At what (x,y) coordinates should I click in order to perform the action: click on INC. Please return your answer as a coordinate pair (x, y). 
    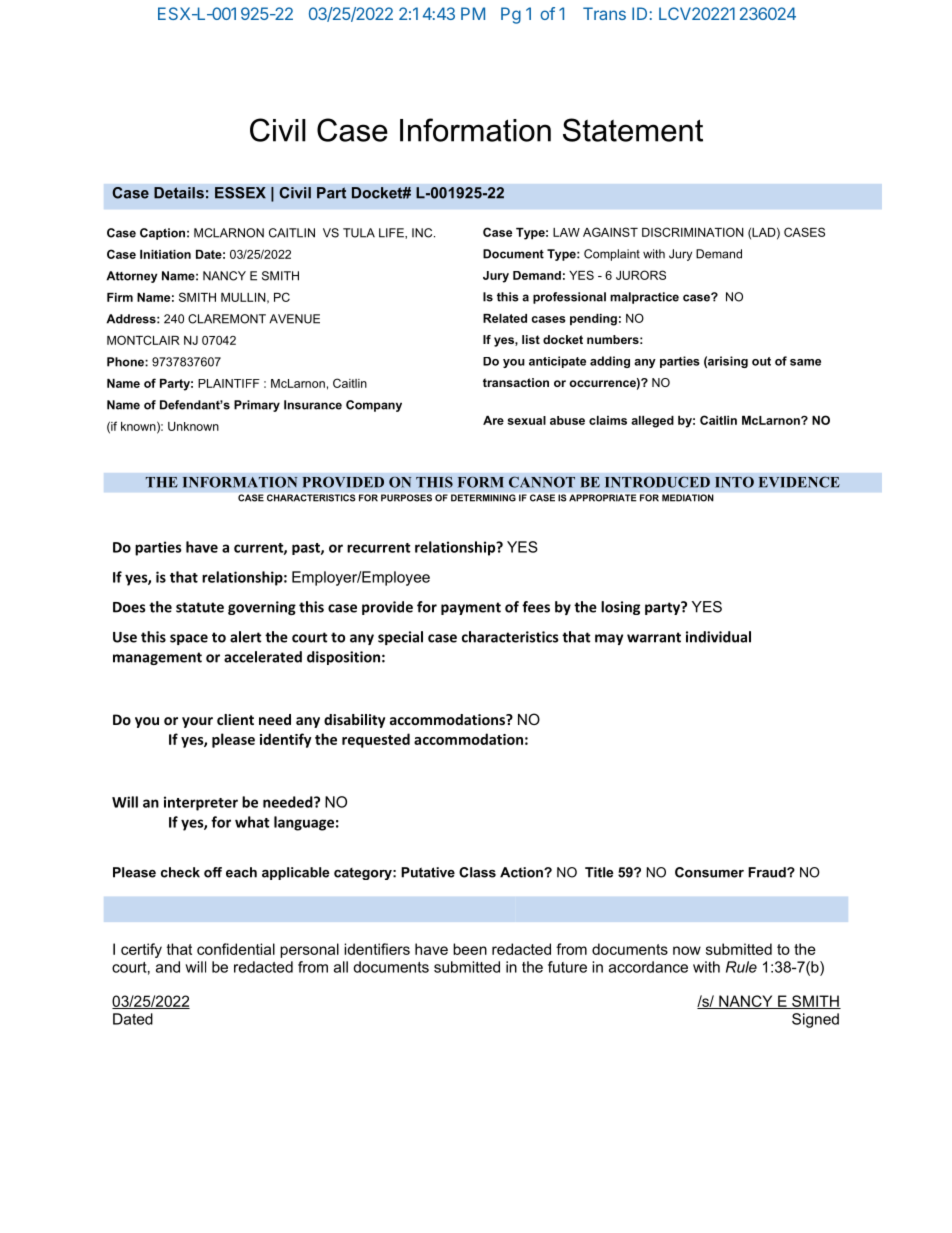
    Looking at the image, I should click on (423, 233).
